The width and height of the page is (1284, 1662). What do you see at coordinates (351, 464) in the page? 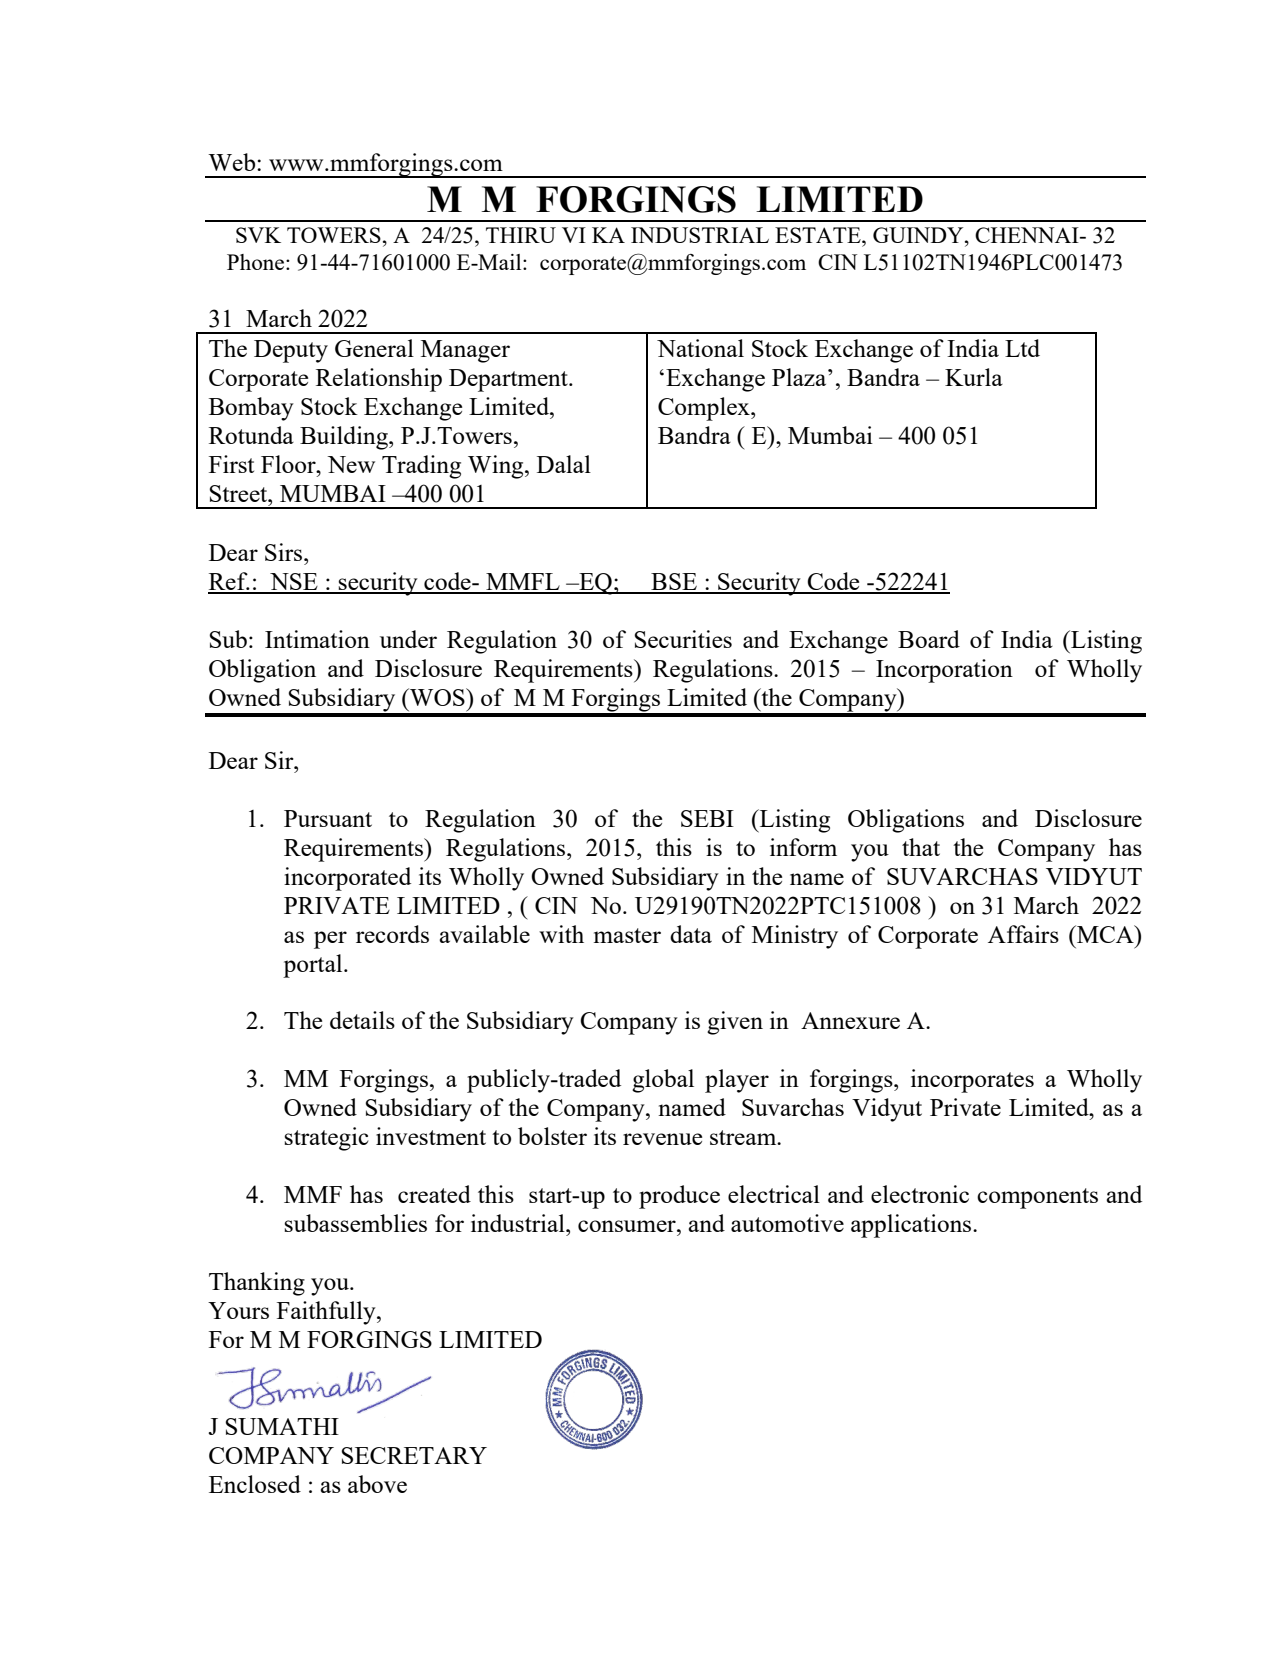
I see `New` at bounding box center [351, 464].
